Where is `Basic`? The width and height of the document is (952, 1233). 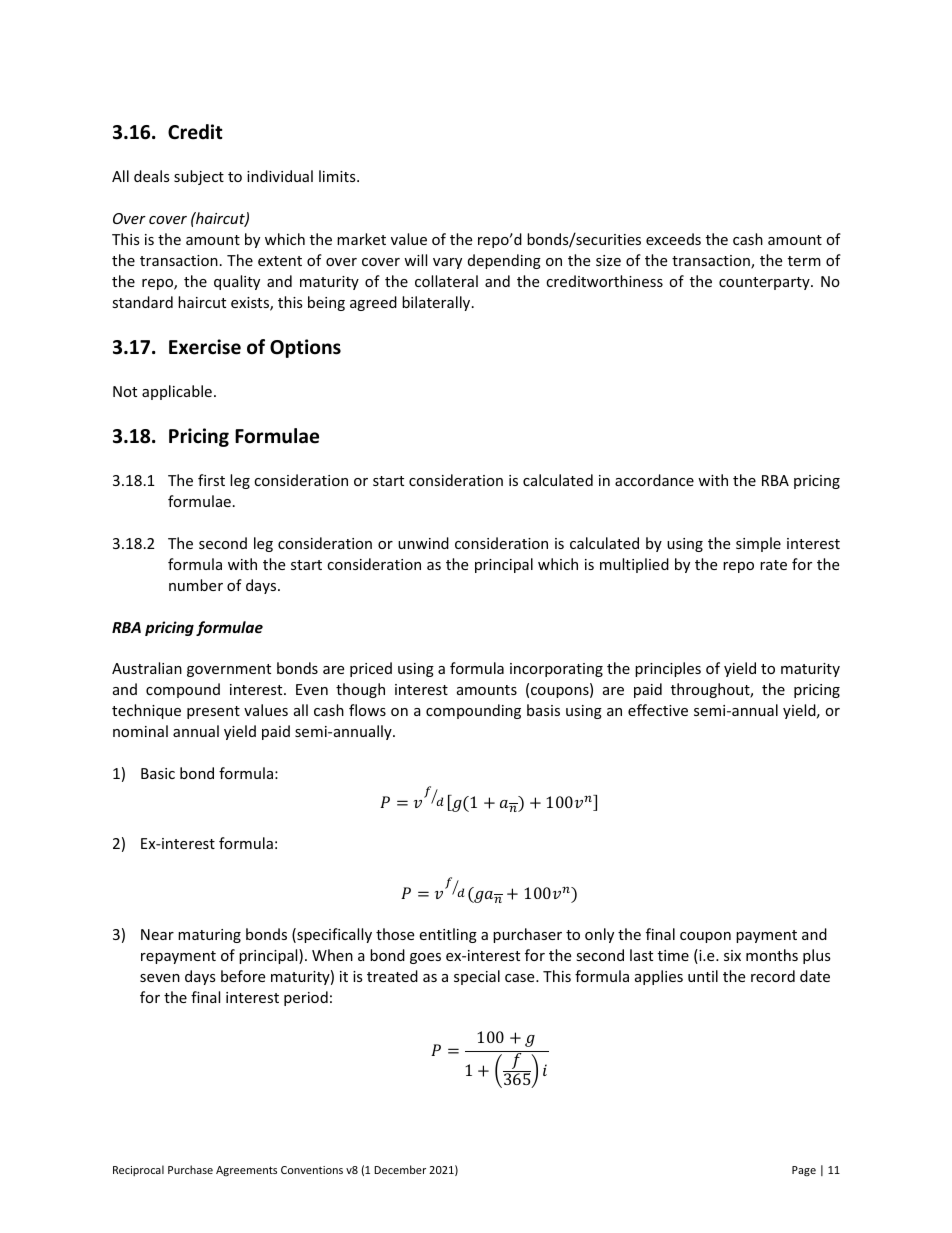 Basic is located at coordinates (158, 773).
